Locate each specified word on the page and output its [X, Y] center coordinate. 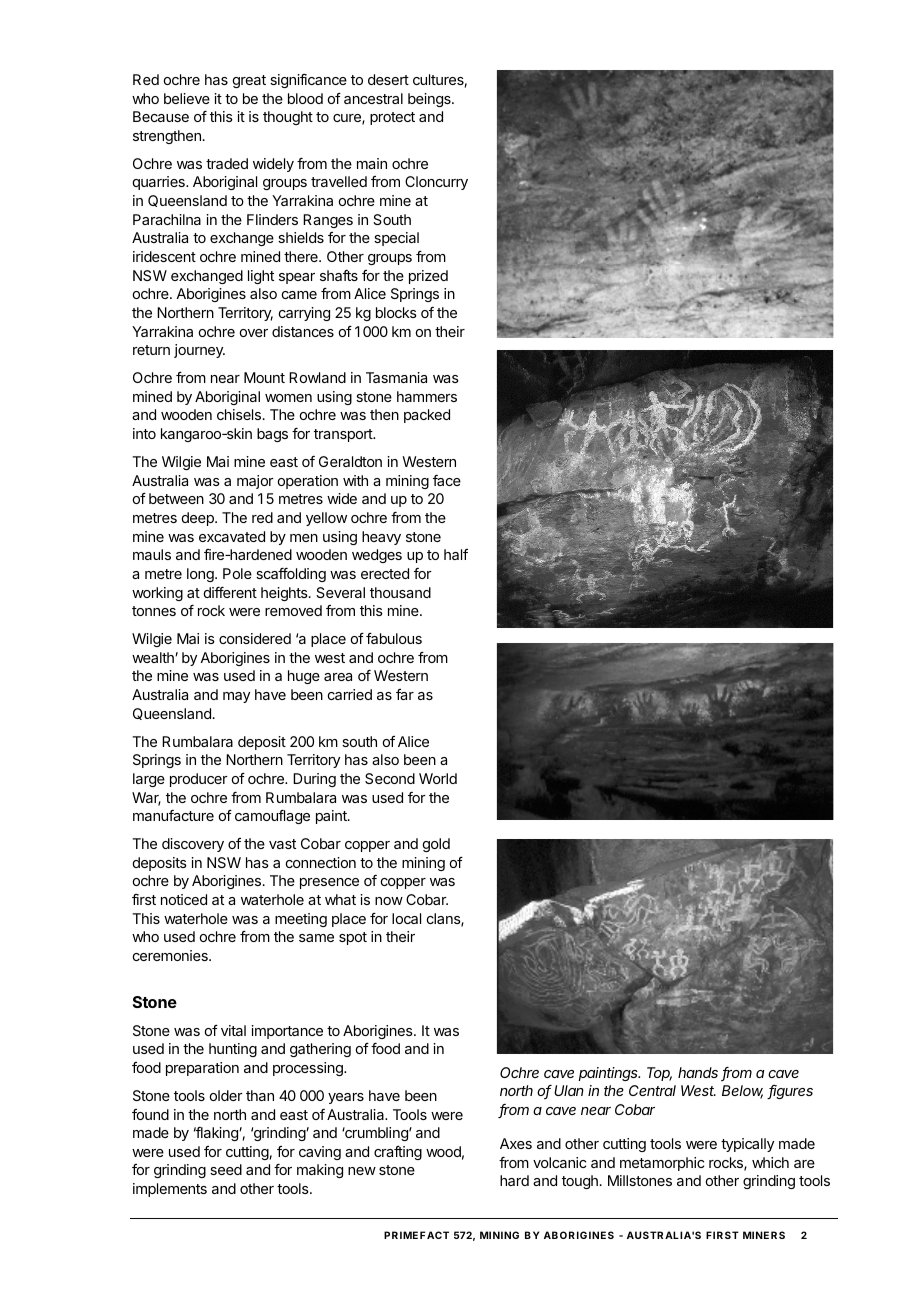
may [236, 697]
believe [187, 98]
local [406, 918]
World [438, 778]
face [447, 480]
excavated [232, 536]
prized [428, 277]
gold [436, 845]
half [456, 554]
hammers [427, 396]
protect [392, 118]
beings [430, 100]
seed [226, 1169]
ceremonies [171, 955]
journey [199, 351]
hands [698, 1072]
